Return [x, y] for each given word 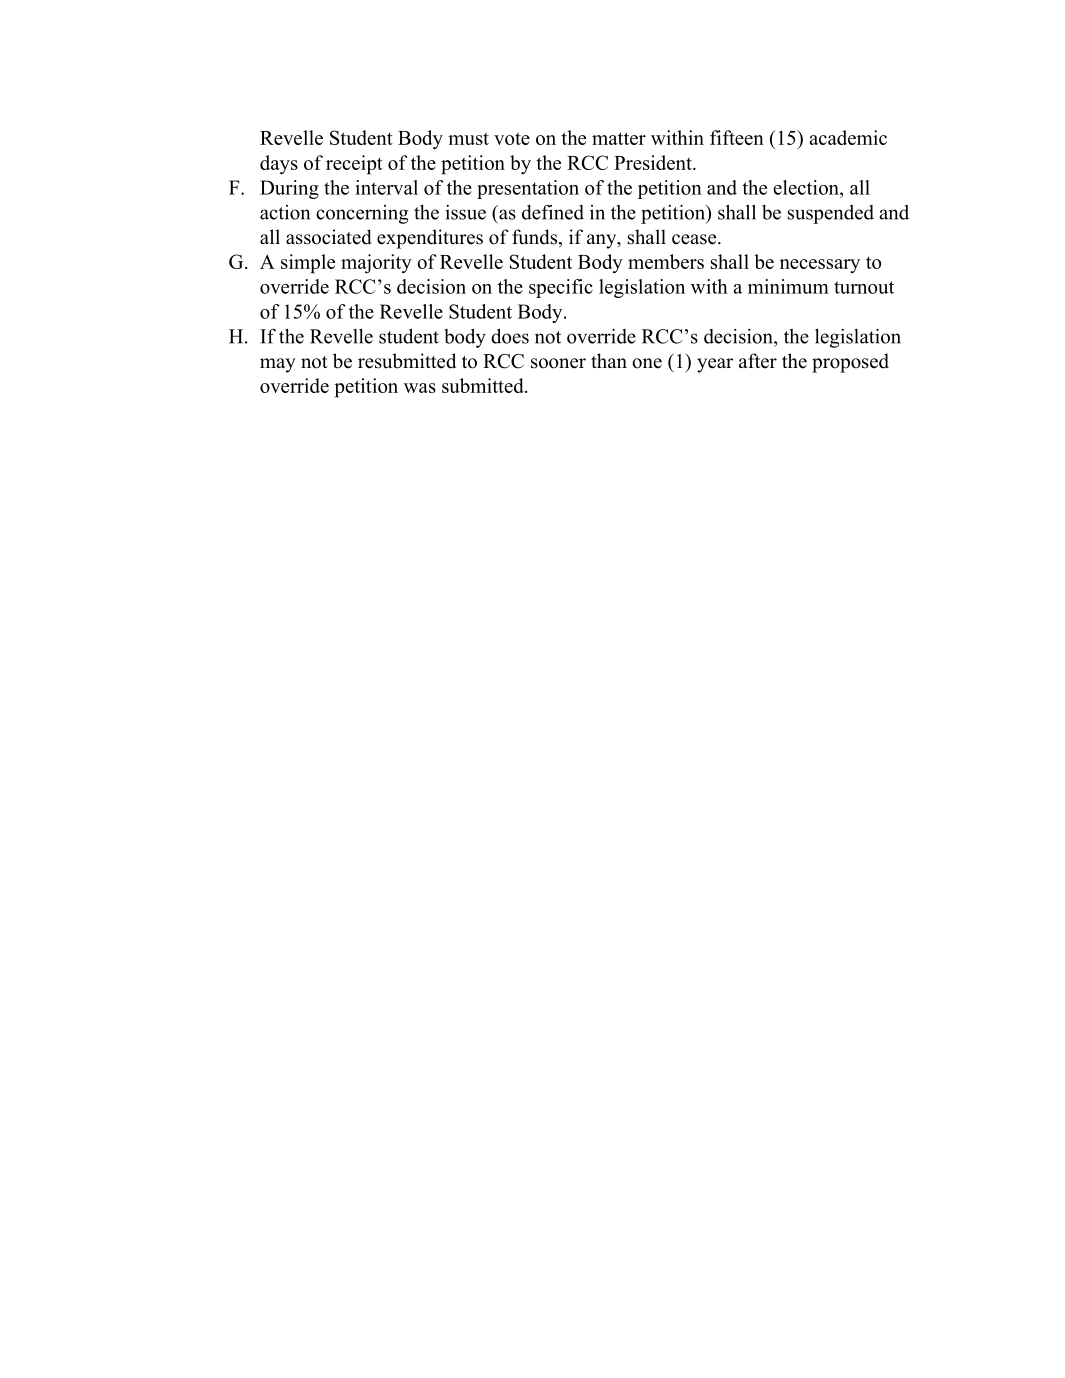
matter [619, 138]
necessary [820, 266]
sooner [558, 363]
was [420, 388]
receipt [354, 165]
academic [848, 137]
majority [376, 264]
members [666, 261]
